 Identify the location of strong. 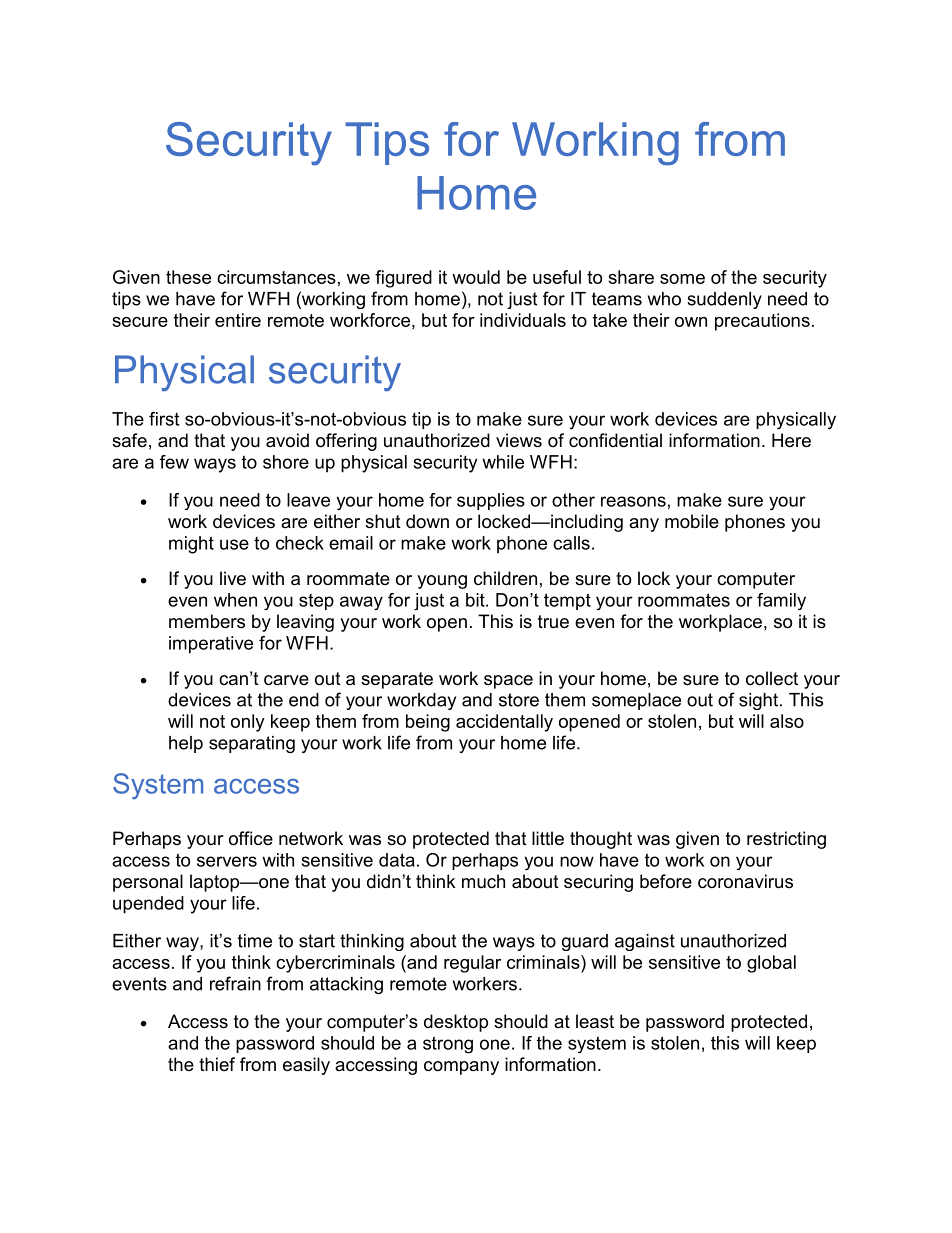
(448, 1045).
